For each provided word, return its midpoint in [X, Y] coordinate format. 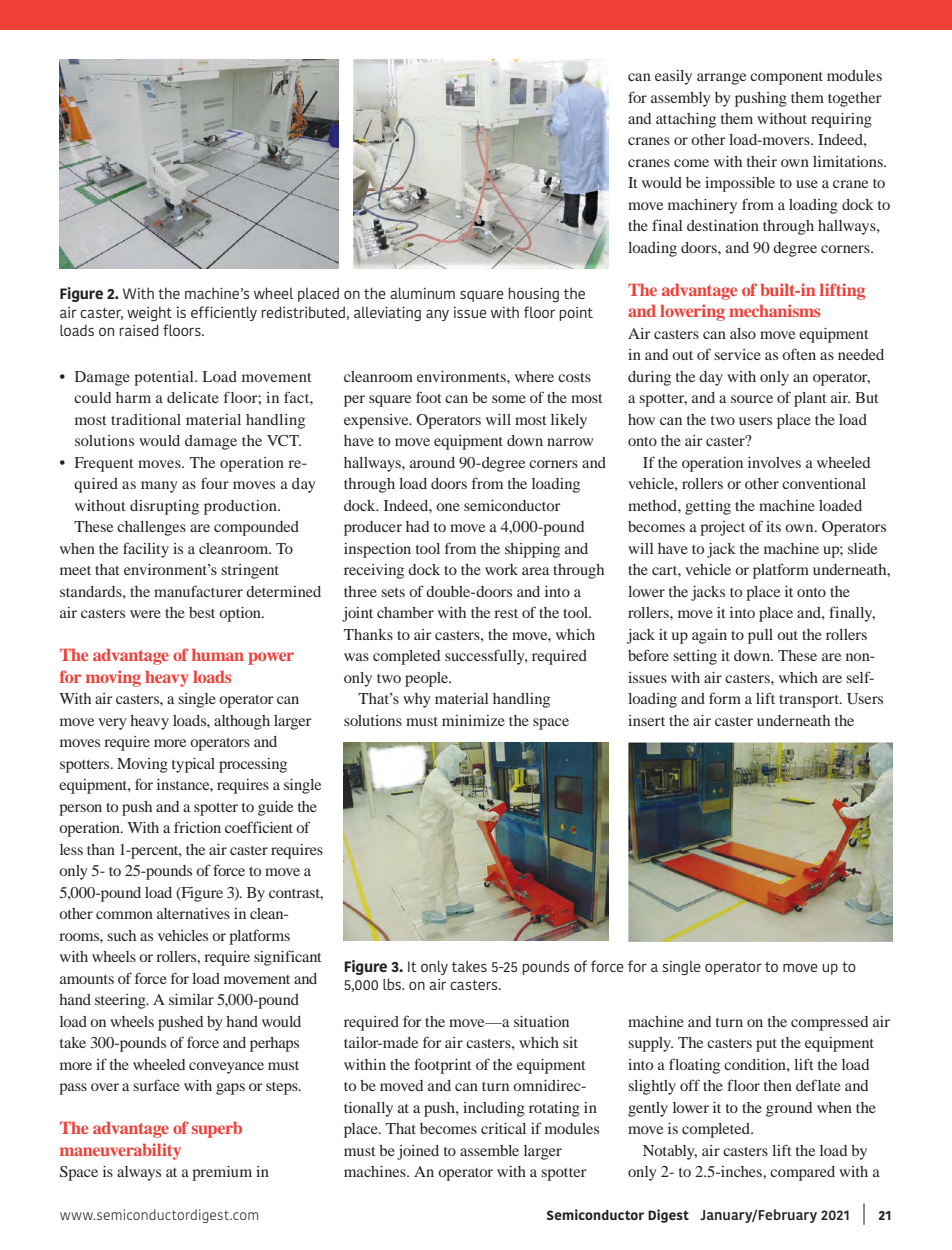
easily [673, 77]
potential [165, 378]
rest [506, 613]
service [737, 354]
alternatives [193, 913]
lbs [393, 984]
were [145, 614]
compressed [829, 1023]
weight [149, 314]
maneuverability [120, 1151]
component [786, 78]
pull [760, 636]
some [509, 399]
